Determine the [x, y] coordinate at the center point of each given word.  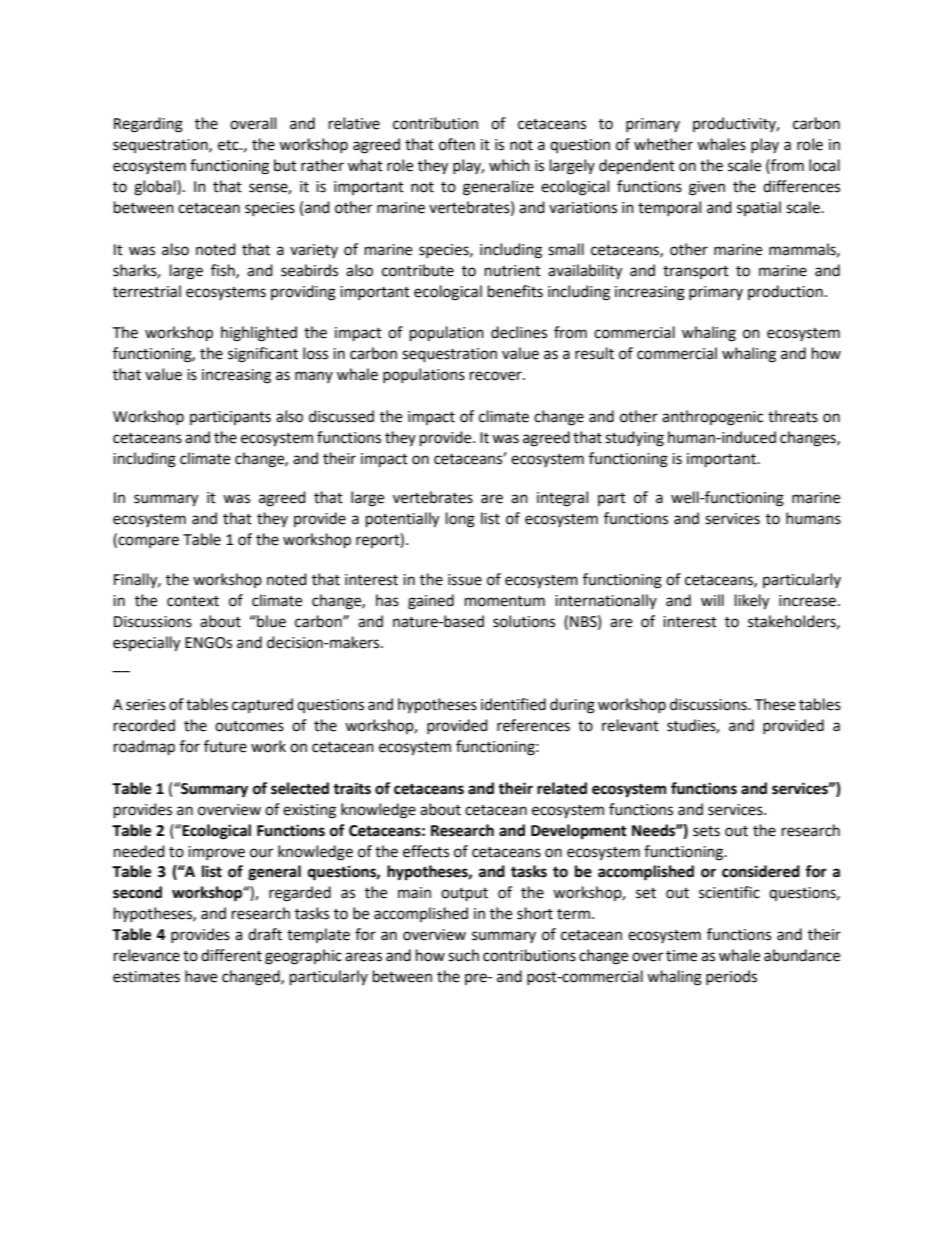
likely [752, 602]
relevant [630, 725]
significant [263, 355]
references [533, 725]
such [463, 955]
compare [147, 542]
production [785, 292]
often [457, 144]
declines [519, 332]
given [707, 188]
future [225, 746]
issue [465, 580]
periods [731, 977]
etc [229, 145]
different [231, 955]
